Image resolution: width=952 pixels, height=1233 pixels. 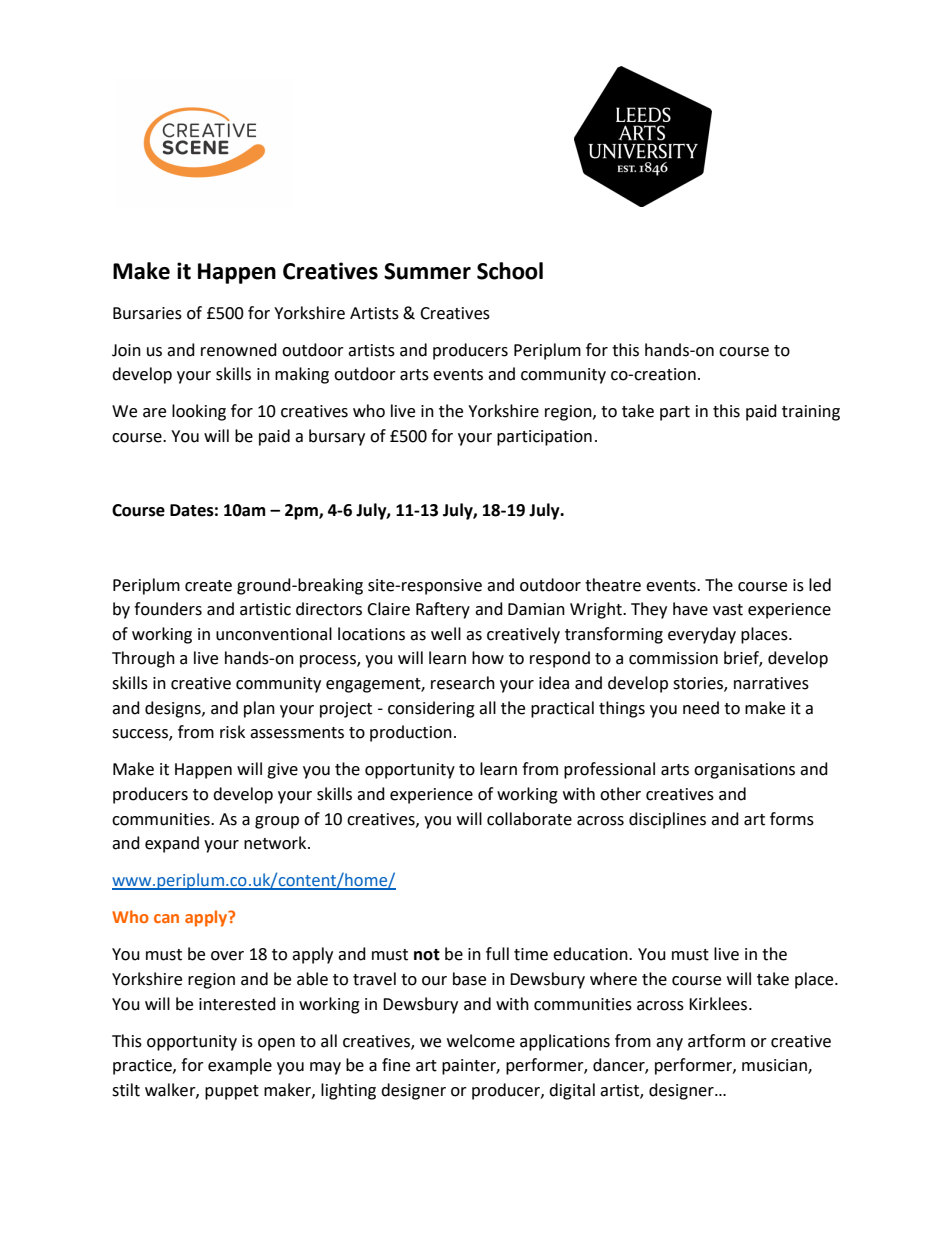 I want to click on Bursaries, so click(x=147, y=313).
